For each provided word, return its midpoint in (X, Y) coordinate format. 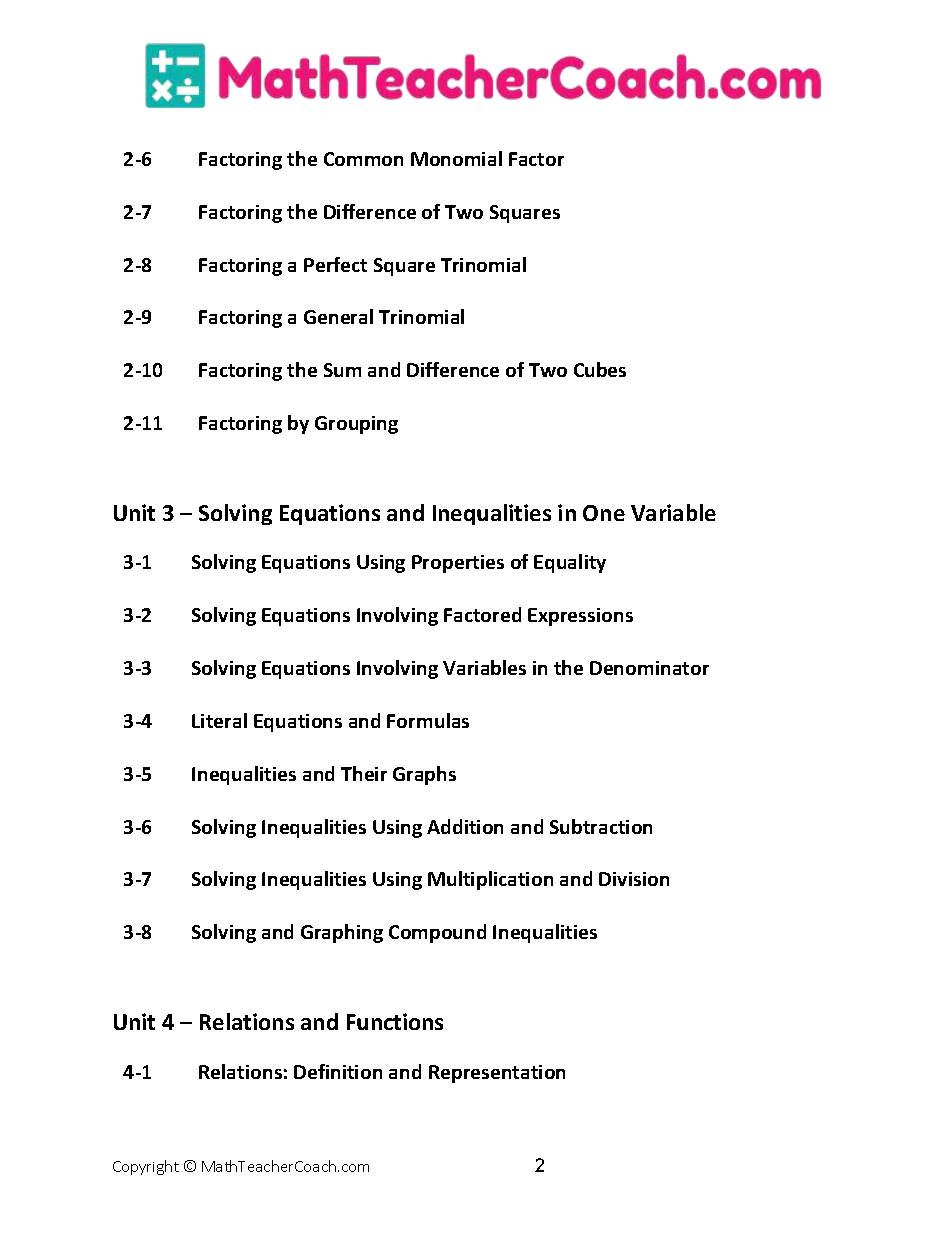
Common (363, 159)
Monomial (456, 158)
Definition (338, 1071)
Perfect (335, 264)
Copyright (146, 1167)
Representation (497, 1074)
